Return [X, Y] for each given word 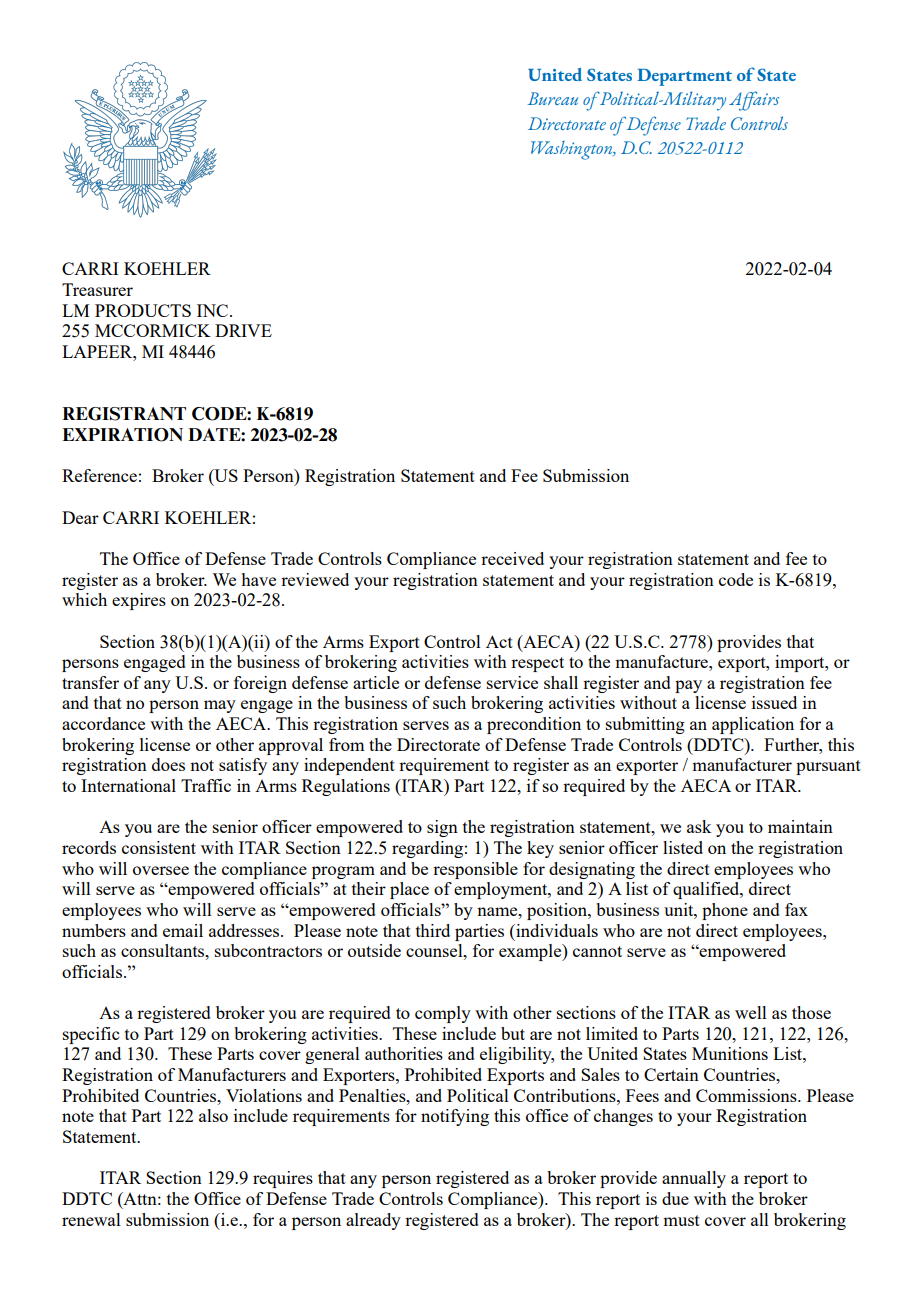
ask [699, 826]
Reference [99, 475]
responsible [475, 870]
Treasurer [97, 289]
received [512, 558]
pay [688, 686]
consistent [159, 847]
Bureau [553, 98]
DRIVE [243, 330]
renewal [91, 1219]
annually [694, 1179]
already [373, 1221]
